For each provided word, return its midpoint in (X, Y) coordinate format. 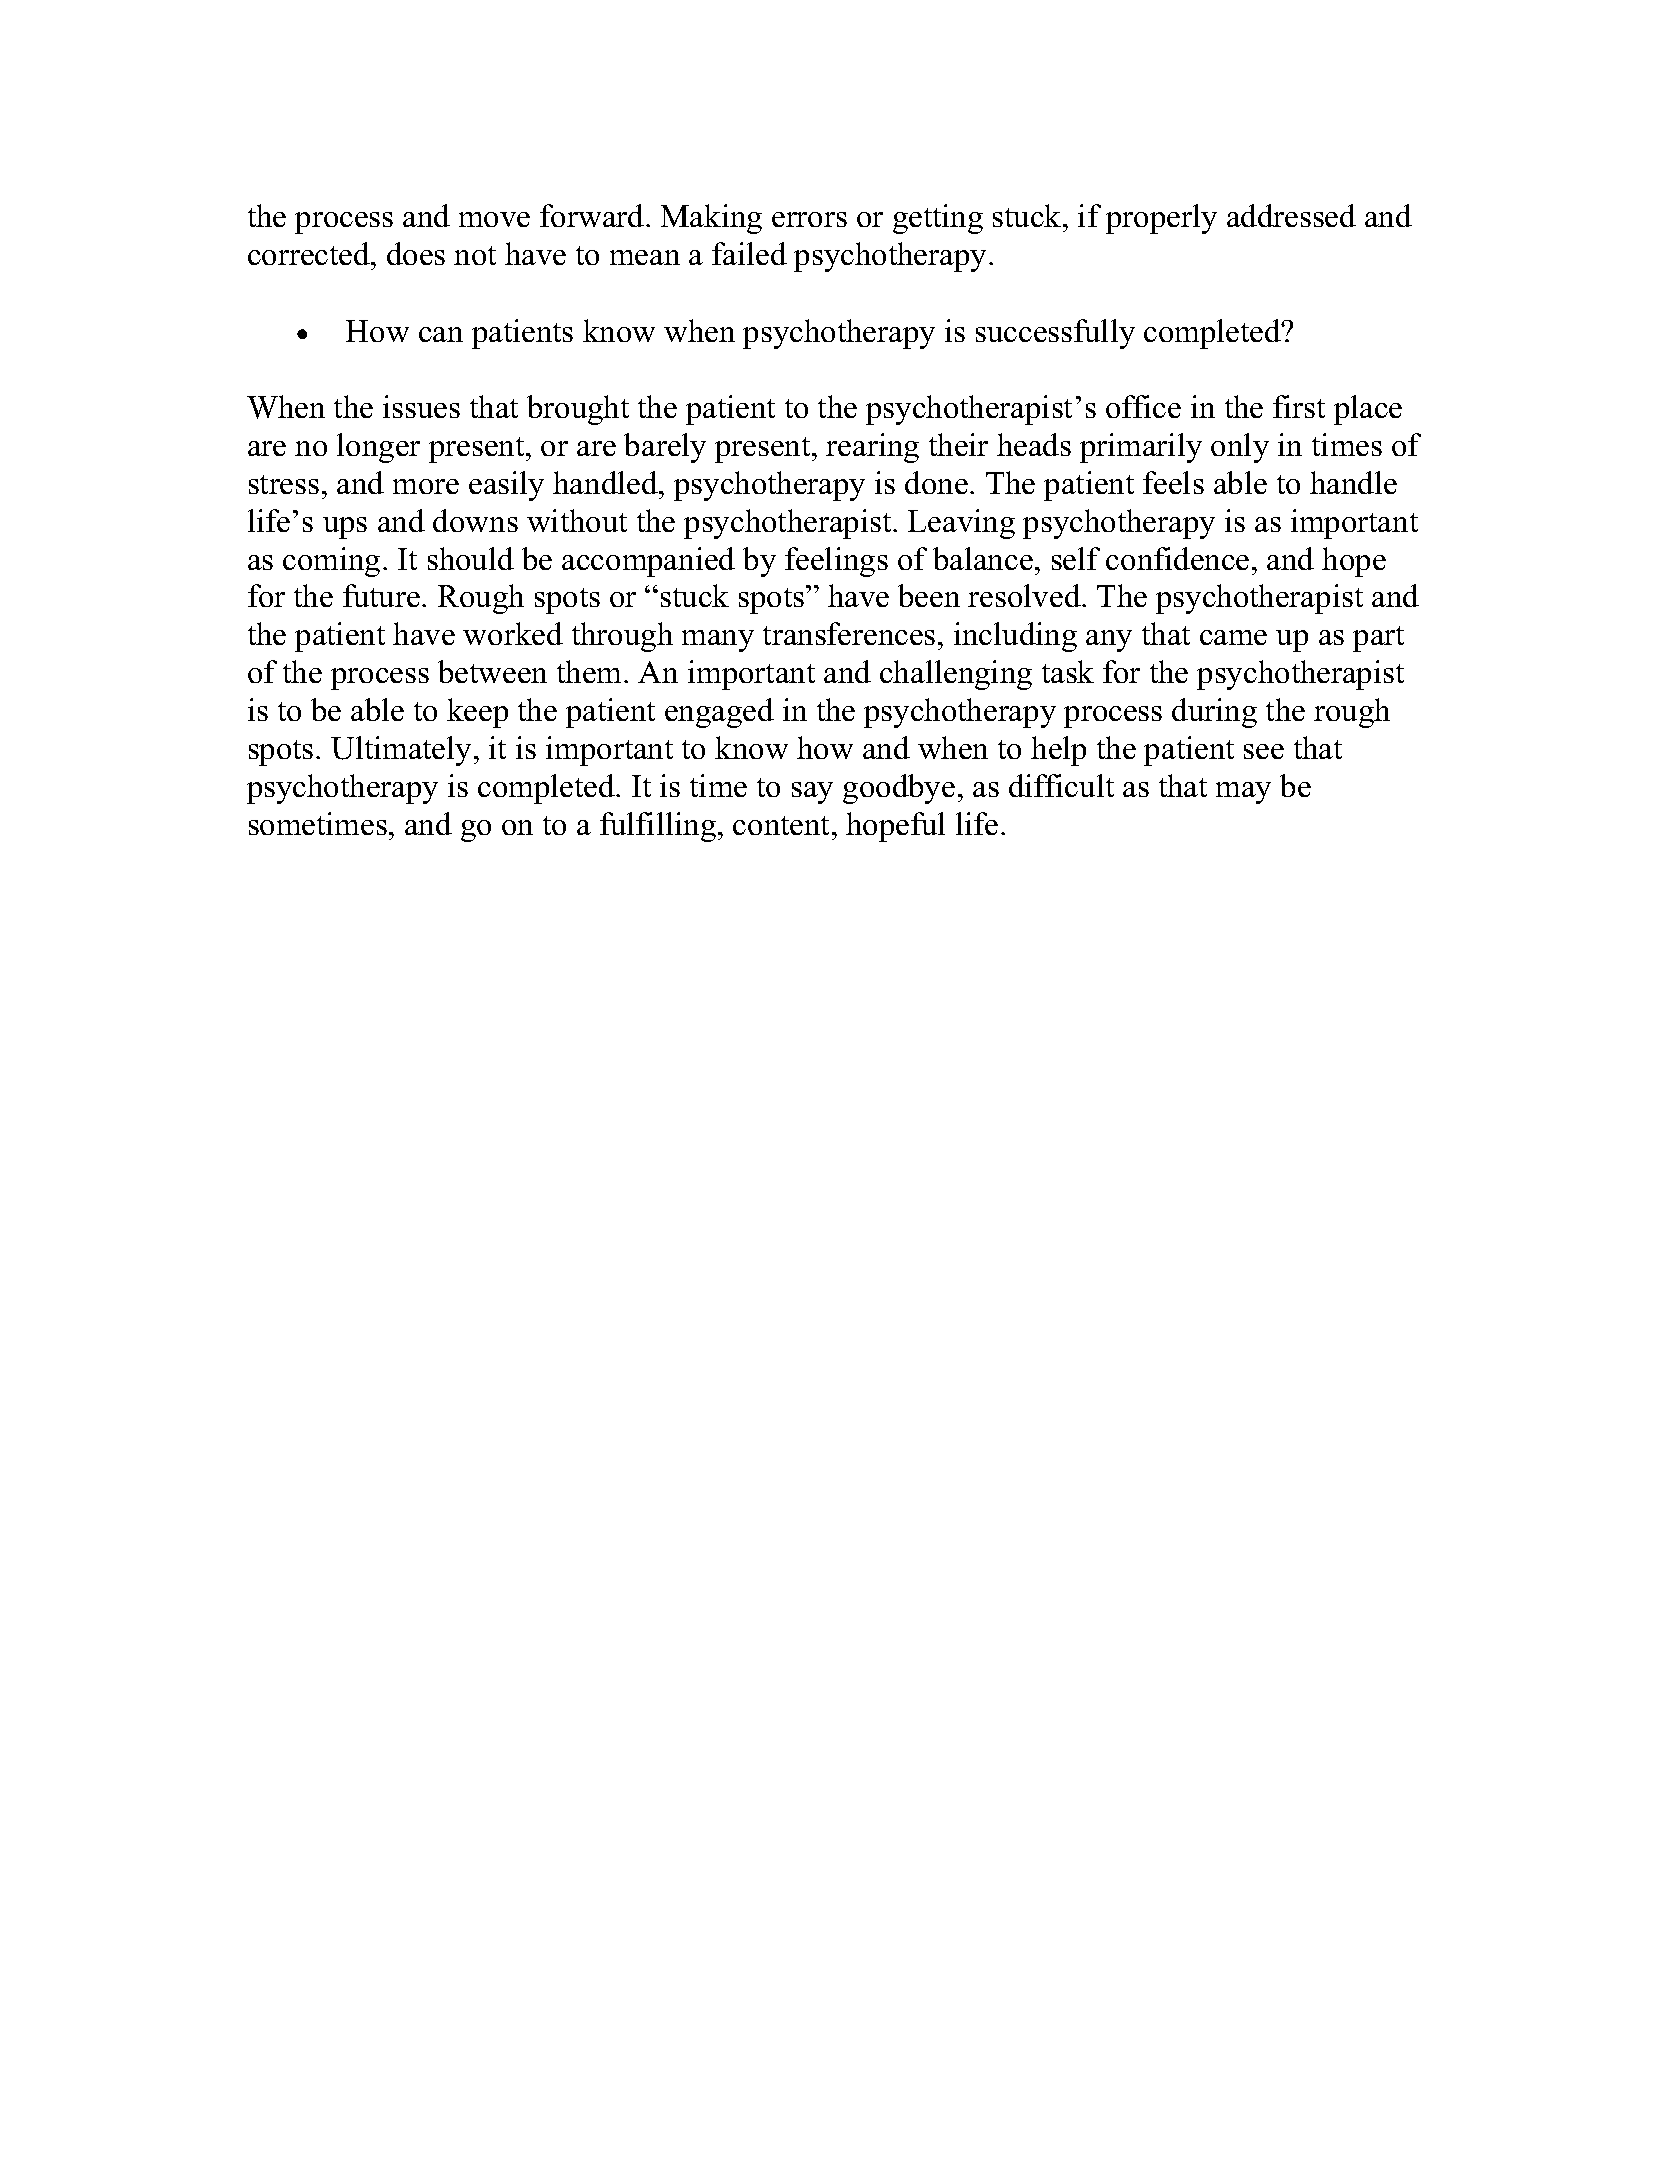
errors (809, 219)
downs (475, 520)
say (812, 793)
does (416, 253)
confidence (1177, 558)
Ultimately (401, 751)
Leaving (961, 524)
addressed (1291, 215)
